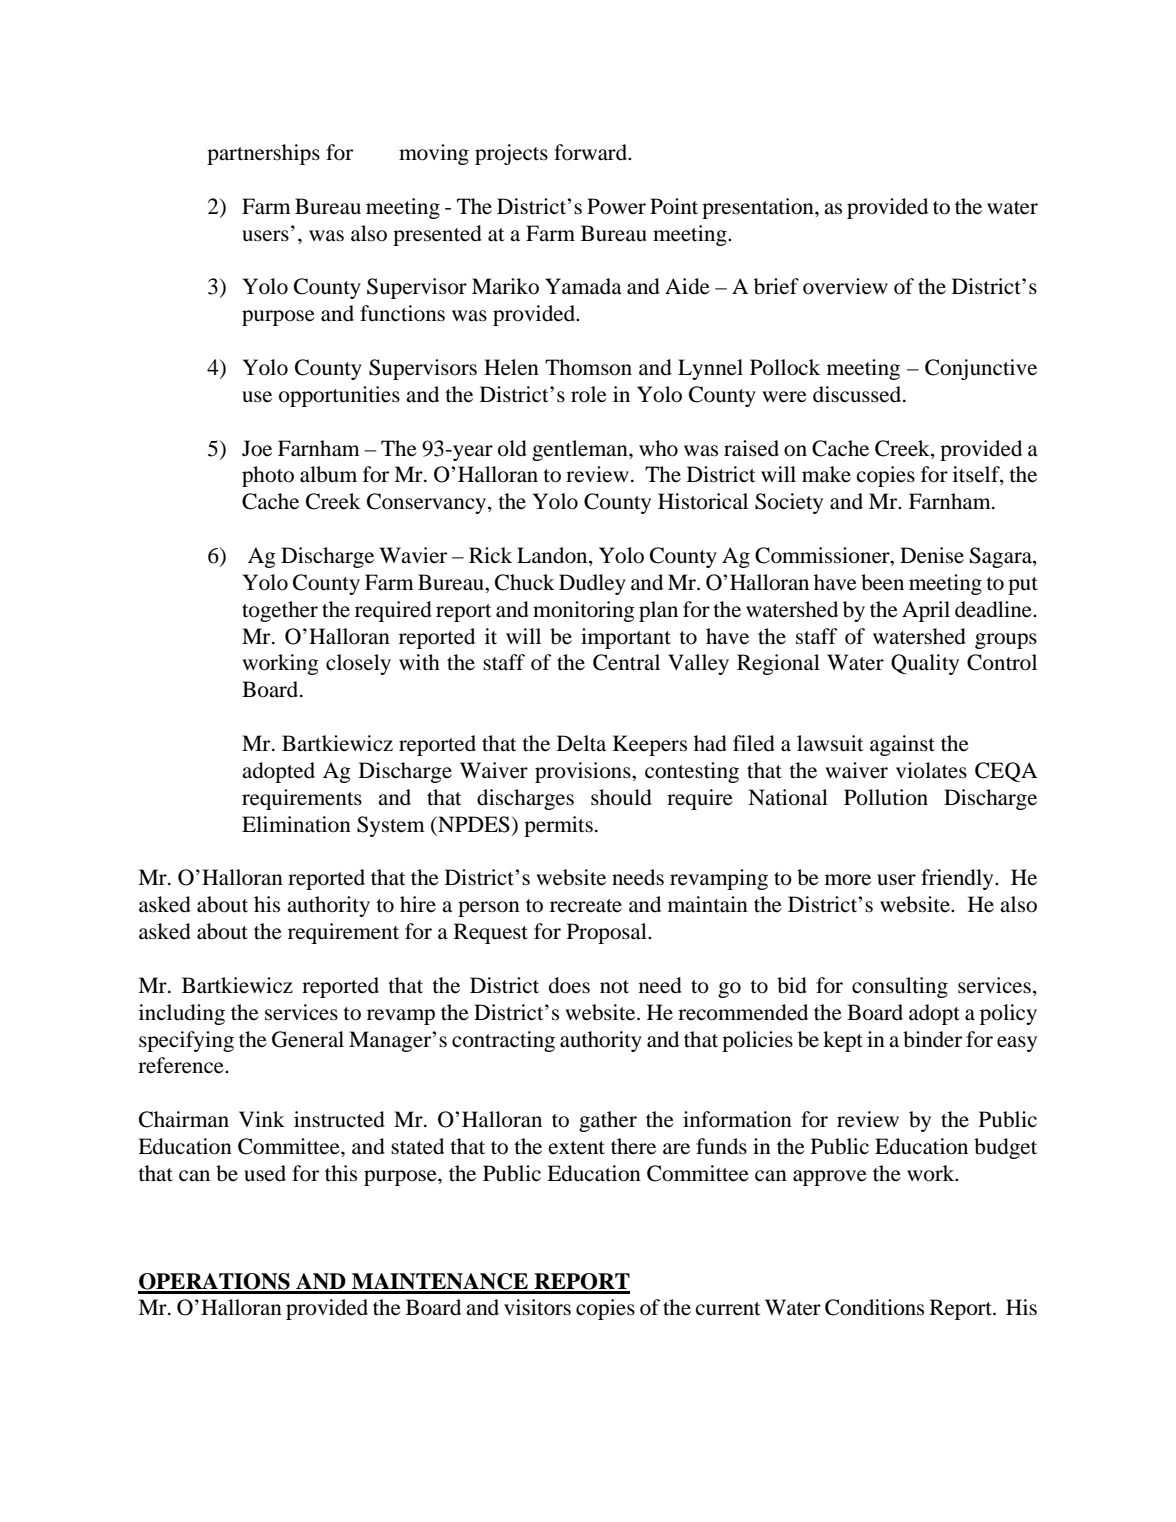  I want to click on recreate, so click(586, 906).
